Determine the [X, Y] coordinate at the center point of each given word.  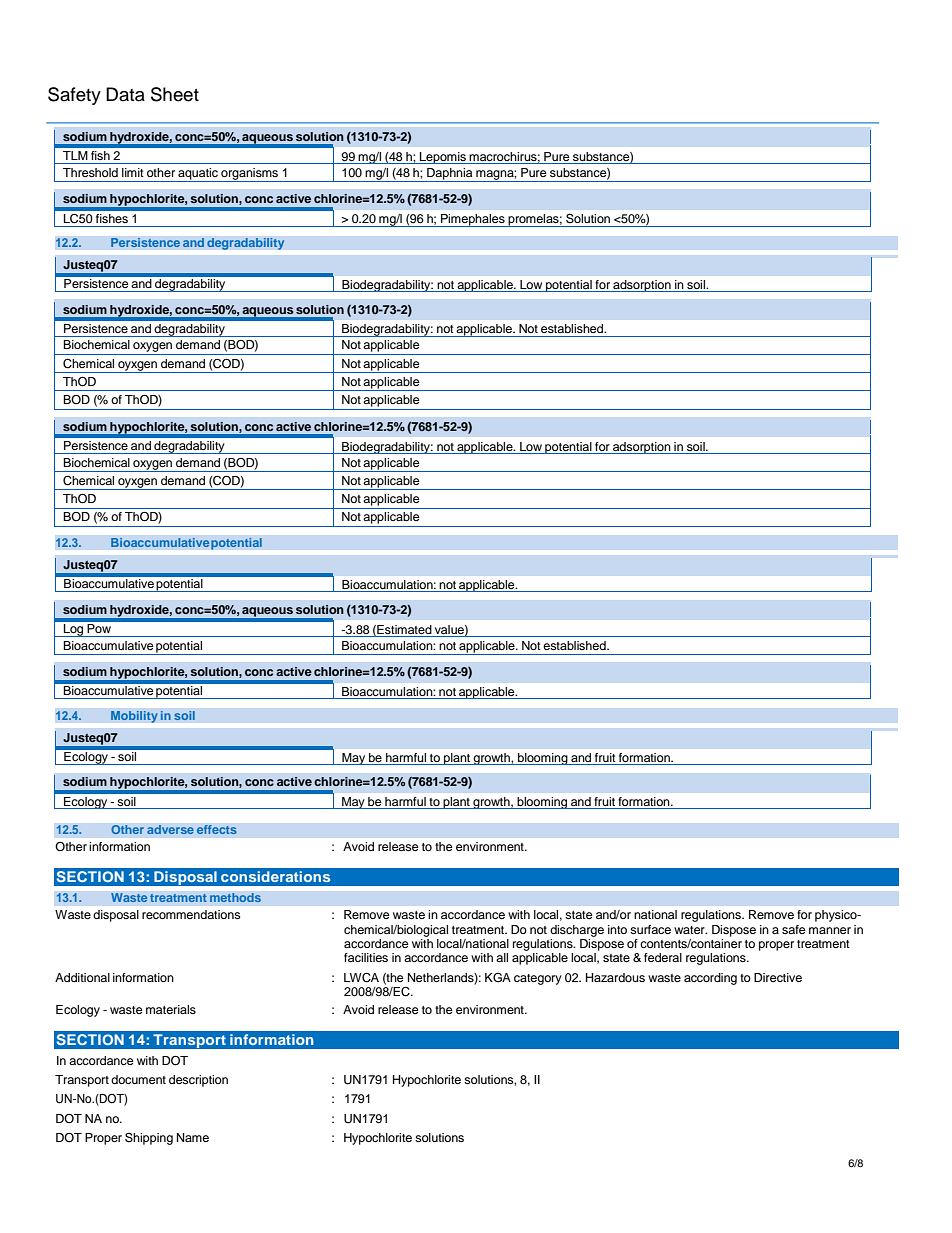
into [617, 929]
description [198, 1081]
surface [650, 929]
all [502, 957]
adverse [170, 830]
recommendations [191, 914]
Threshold [90, 172]
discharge [577, 931]
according [710, 979]
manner [830, 930]
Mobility [134, 717]
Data [125, 94]
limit [133, 172]
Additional [82, 977]
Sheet [175, 94]
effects [216, 830]
